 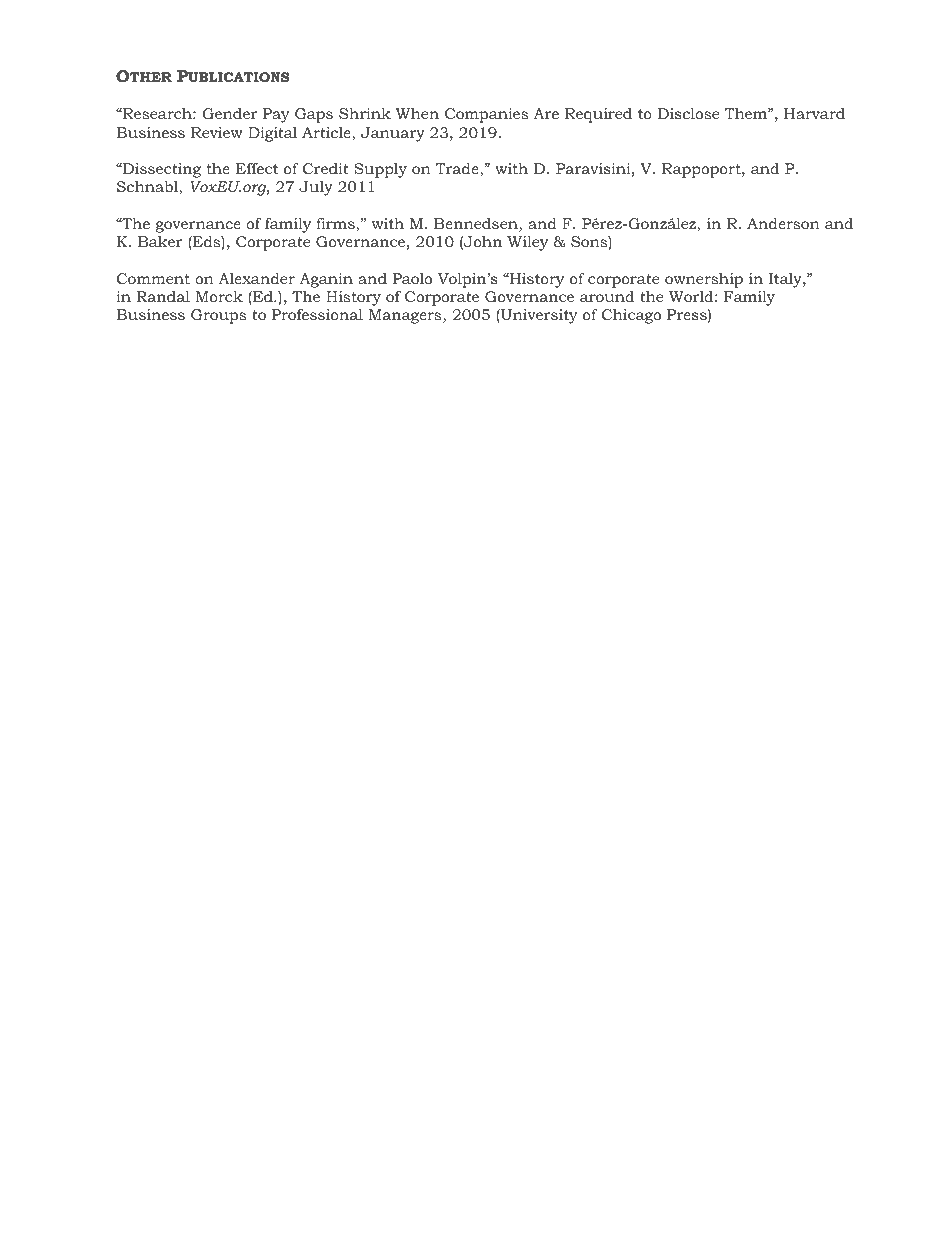 I want to click on firms, so click(x=336, y=225).
